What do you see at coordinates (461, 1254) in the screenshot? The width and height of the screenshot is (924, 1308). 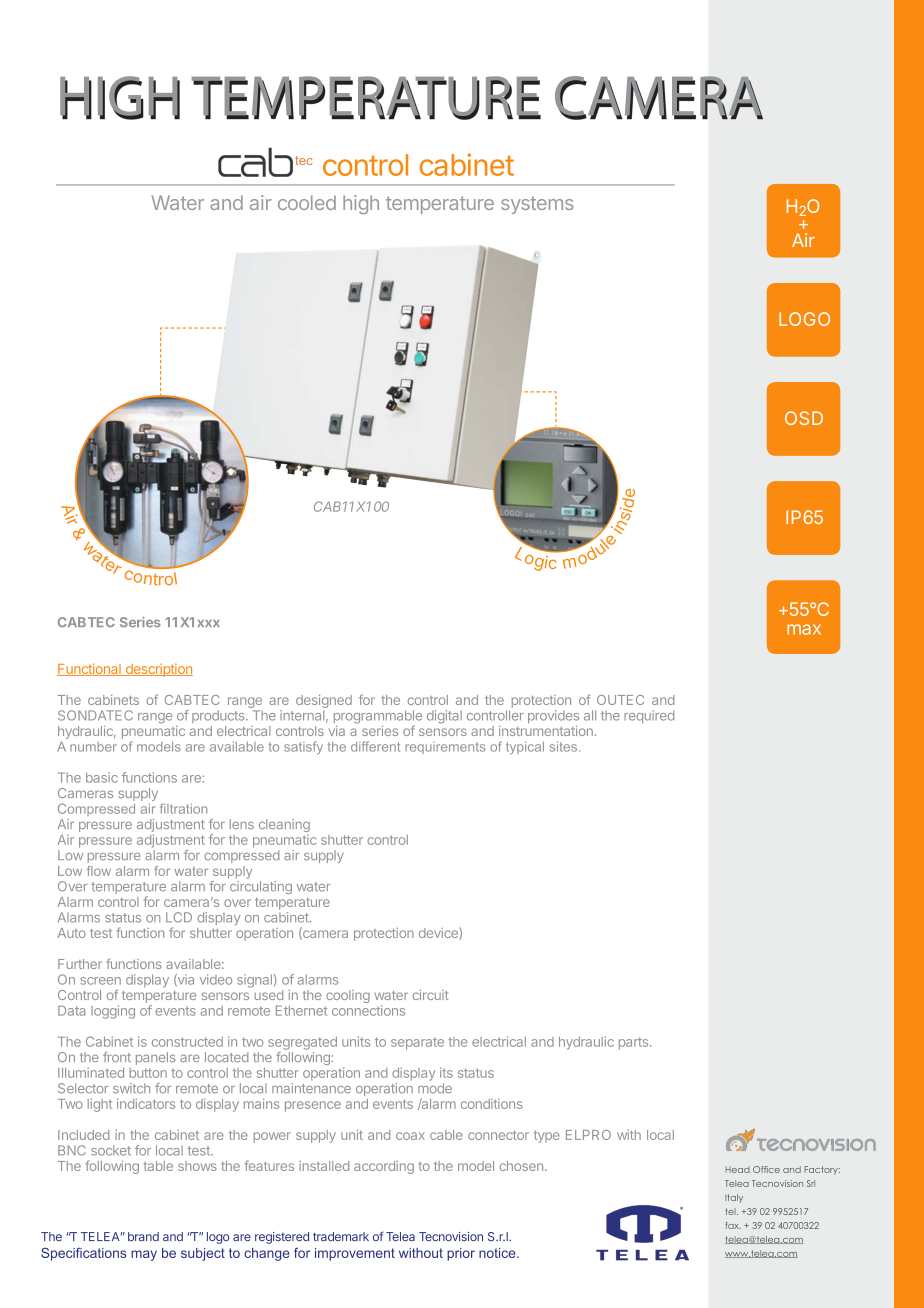 I see `prior` at bounding box center [461, 1254].
